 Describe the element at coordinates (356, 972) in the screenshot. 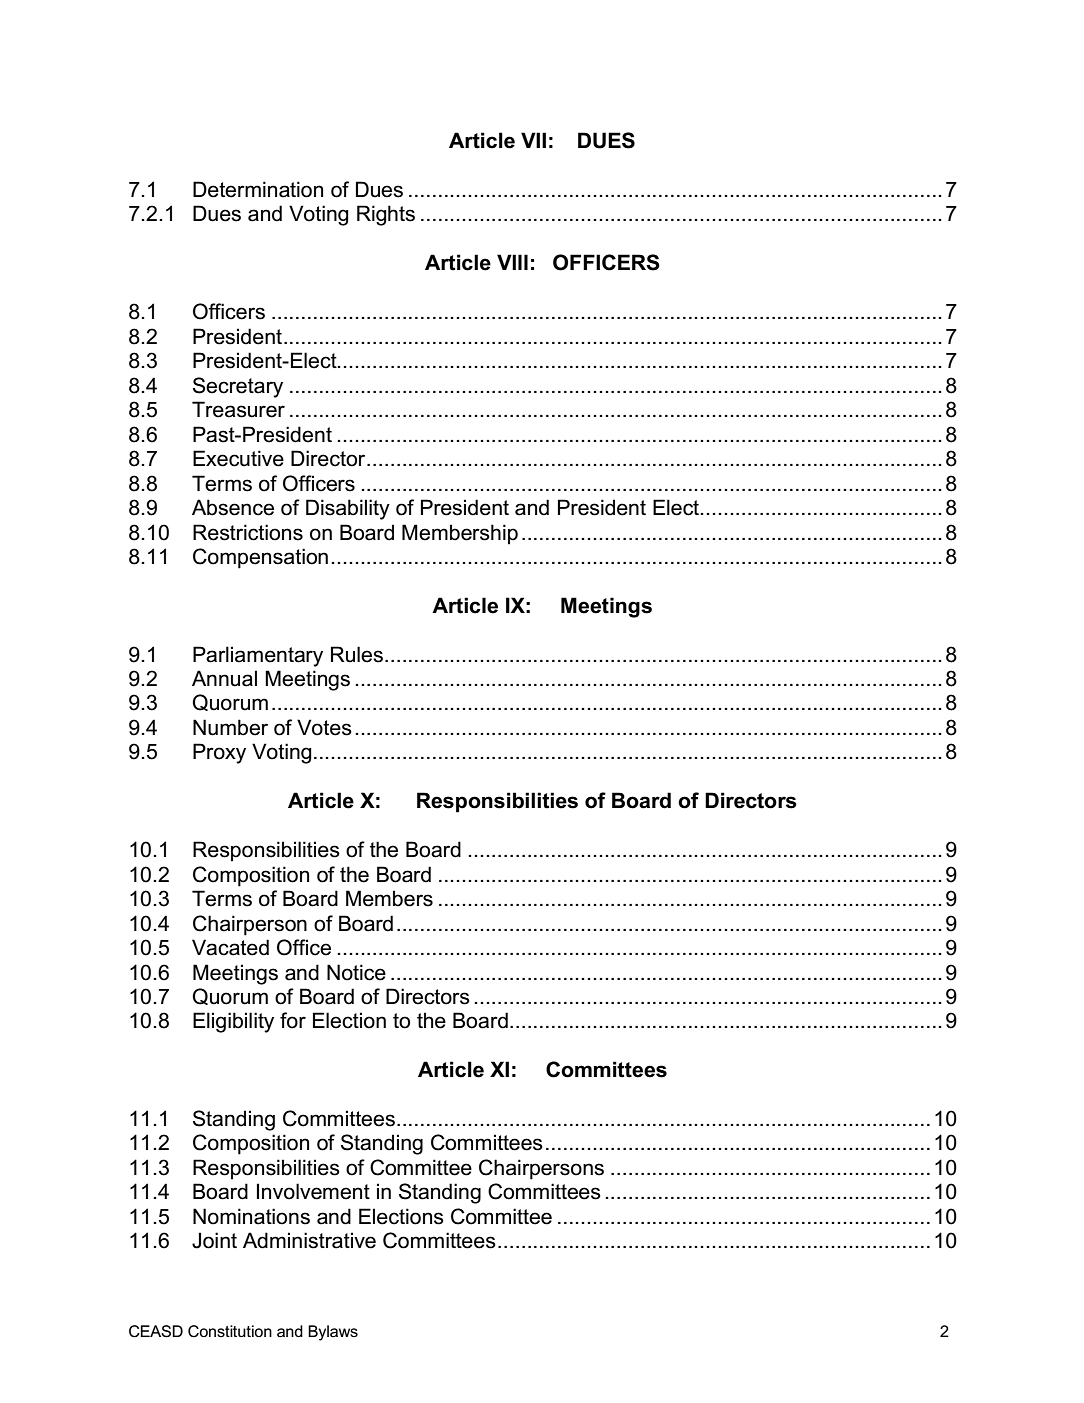

I see `Notice` at that location.
